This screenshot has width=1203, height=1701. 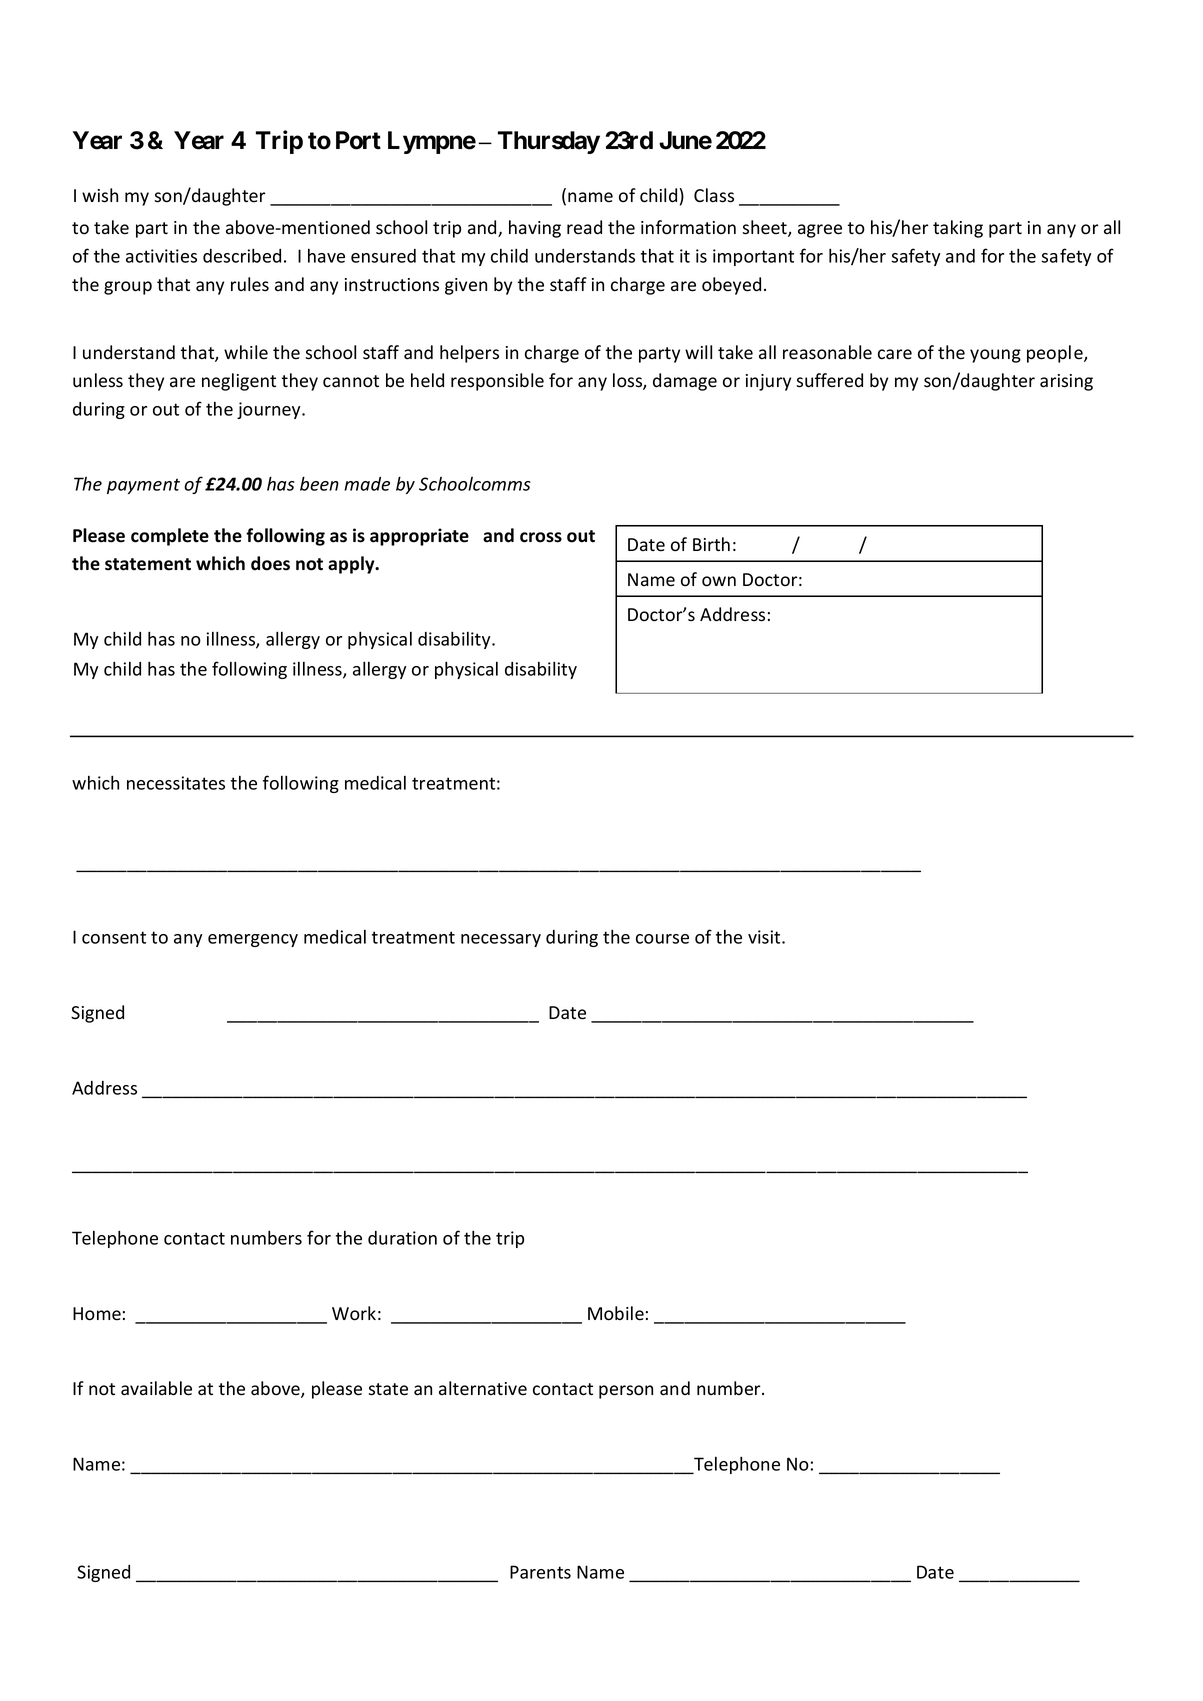 What do you see at coordinates (501, 940) in the screenshot?
I see `necessary` at bounding box center [501, 940].
